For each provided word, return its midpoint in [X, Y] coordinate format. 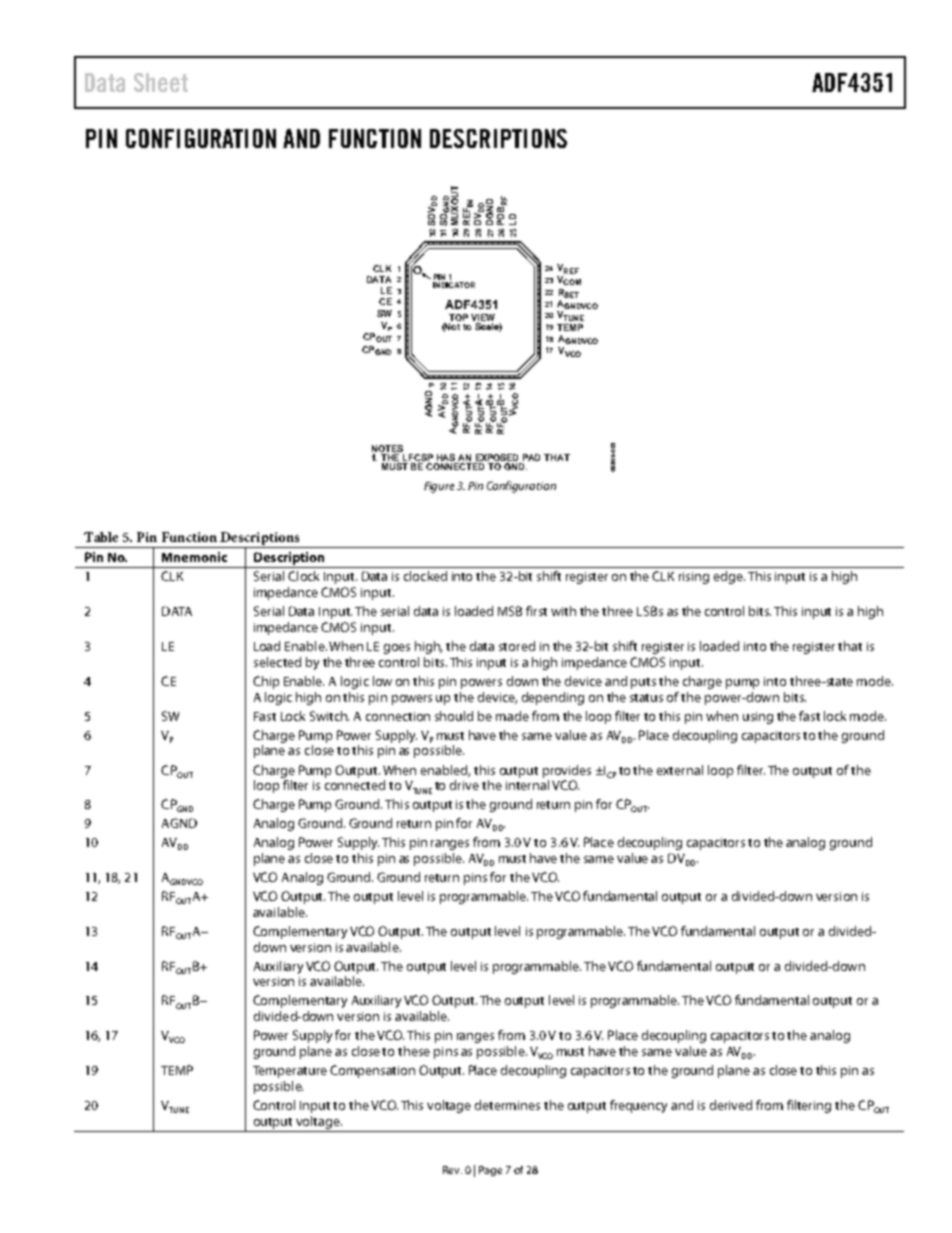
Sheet [161, 82]
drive [464, 785]
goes [397, 649]
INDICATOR [454, 285]
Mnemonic [194, 557]
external [680, 770]
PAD [531, 457]
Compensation [372, 1071]
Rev [452, 1170]
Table [101, 537]
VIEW [483, 317]
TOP [458, 317]
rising [694, 578]
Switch [329, 716]
